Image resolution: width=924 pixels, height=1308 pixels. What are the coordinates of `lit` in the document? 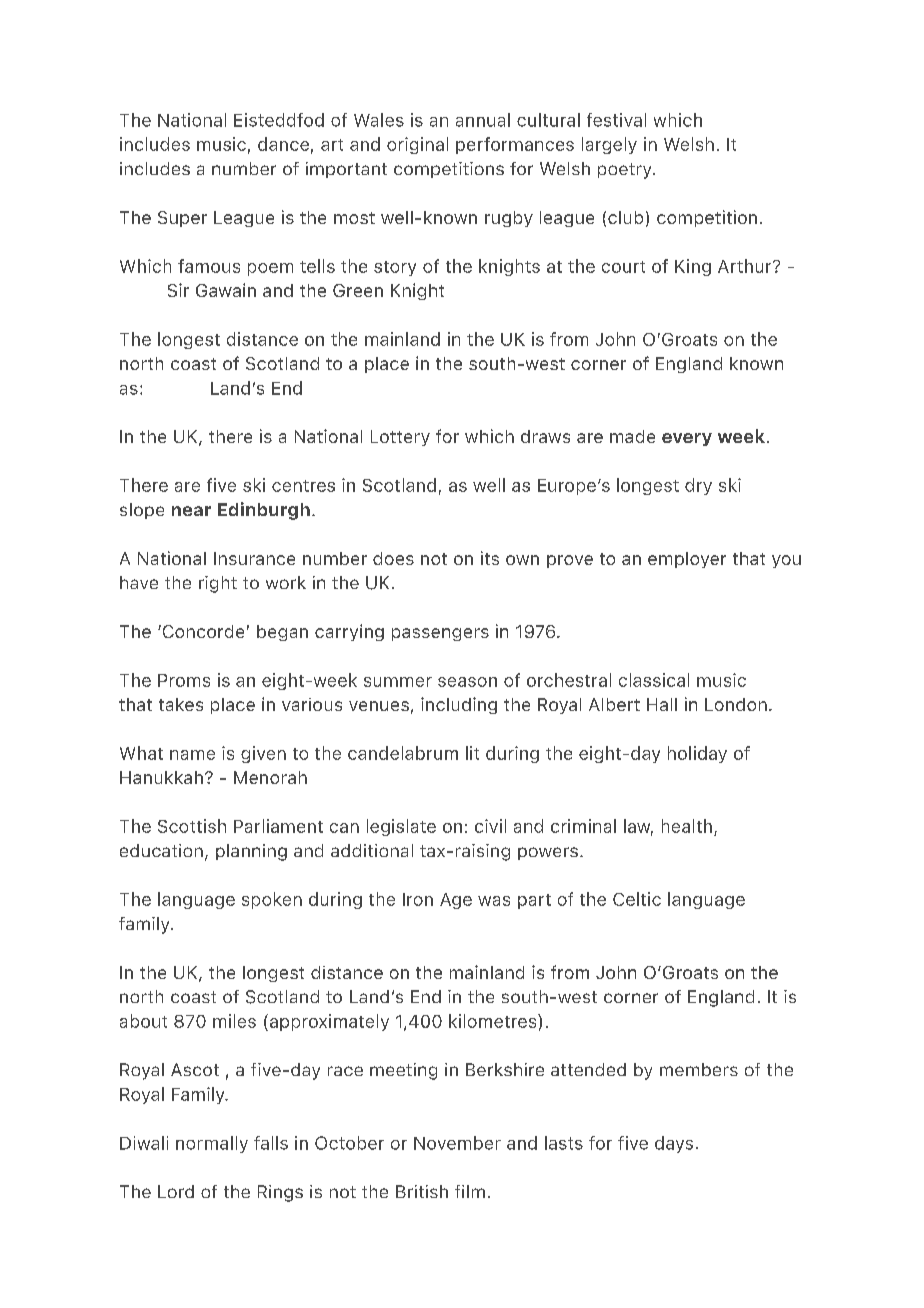 It's located at (472, 753).
